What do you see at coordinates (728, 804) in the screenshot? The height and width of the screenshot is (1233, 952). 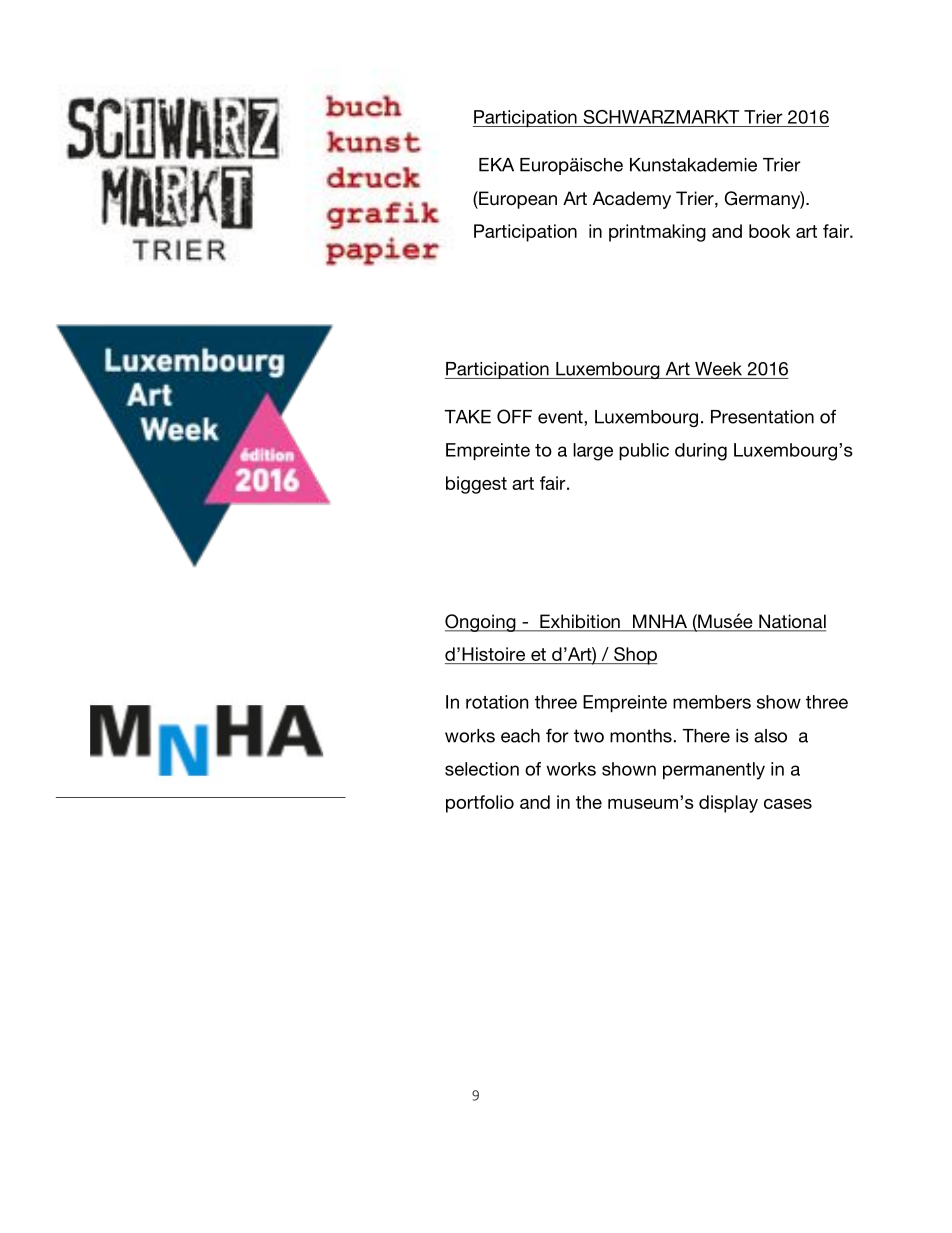 I see `display` at bounding box center [728, 804].
